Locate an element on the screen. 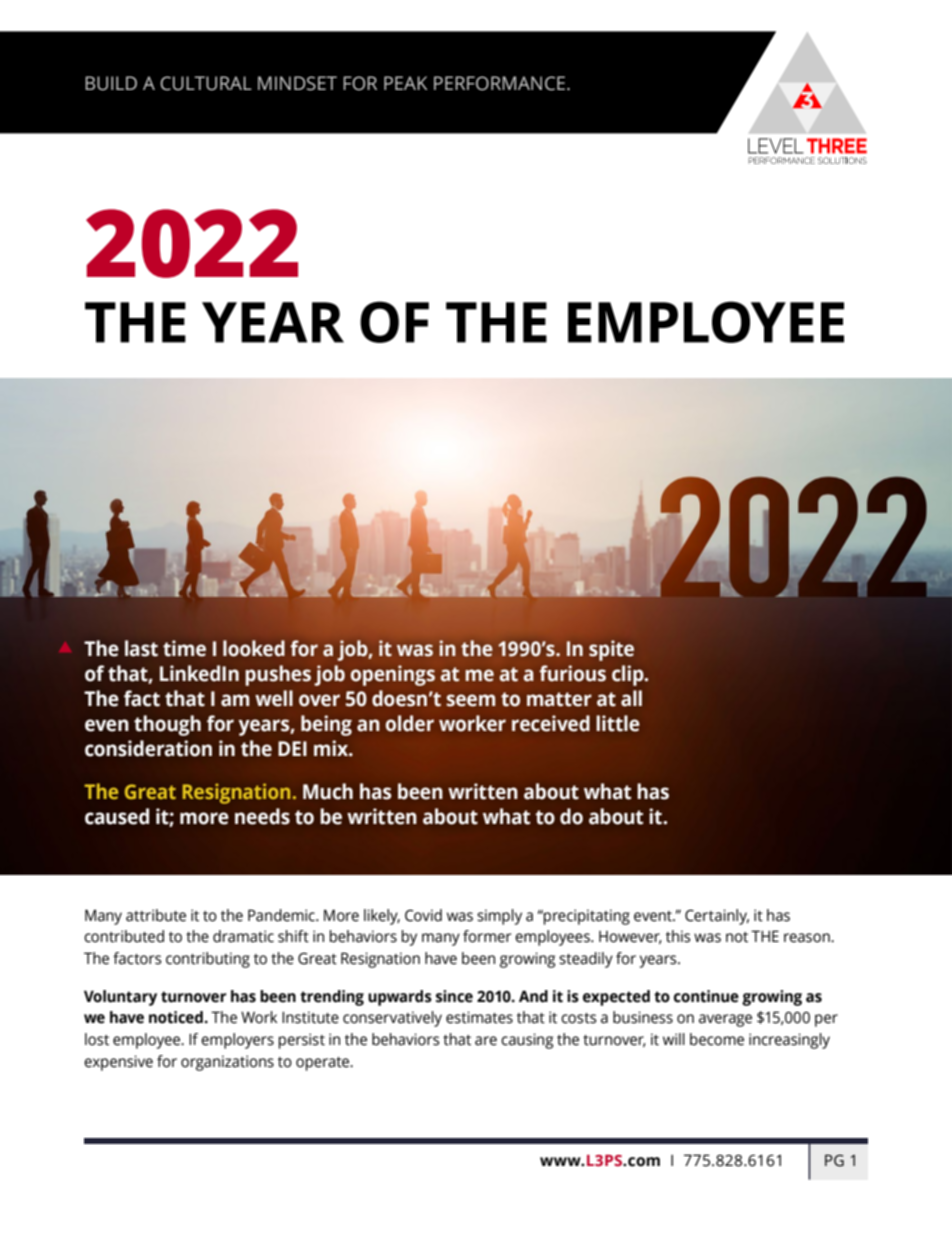 The width and height of the screenshot is (952, 1233). time is located at coordinates (184, 648).
